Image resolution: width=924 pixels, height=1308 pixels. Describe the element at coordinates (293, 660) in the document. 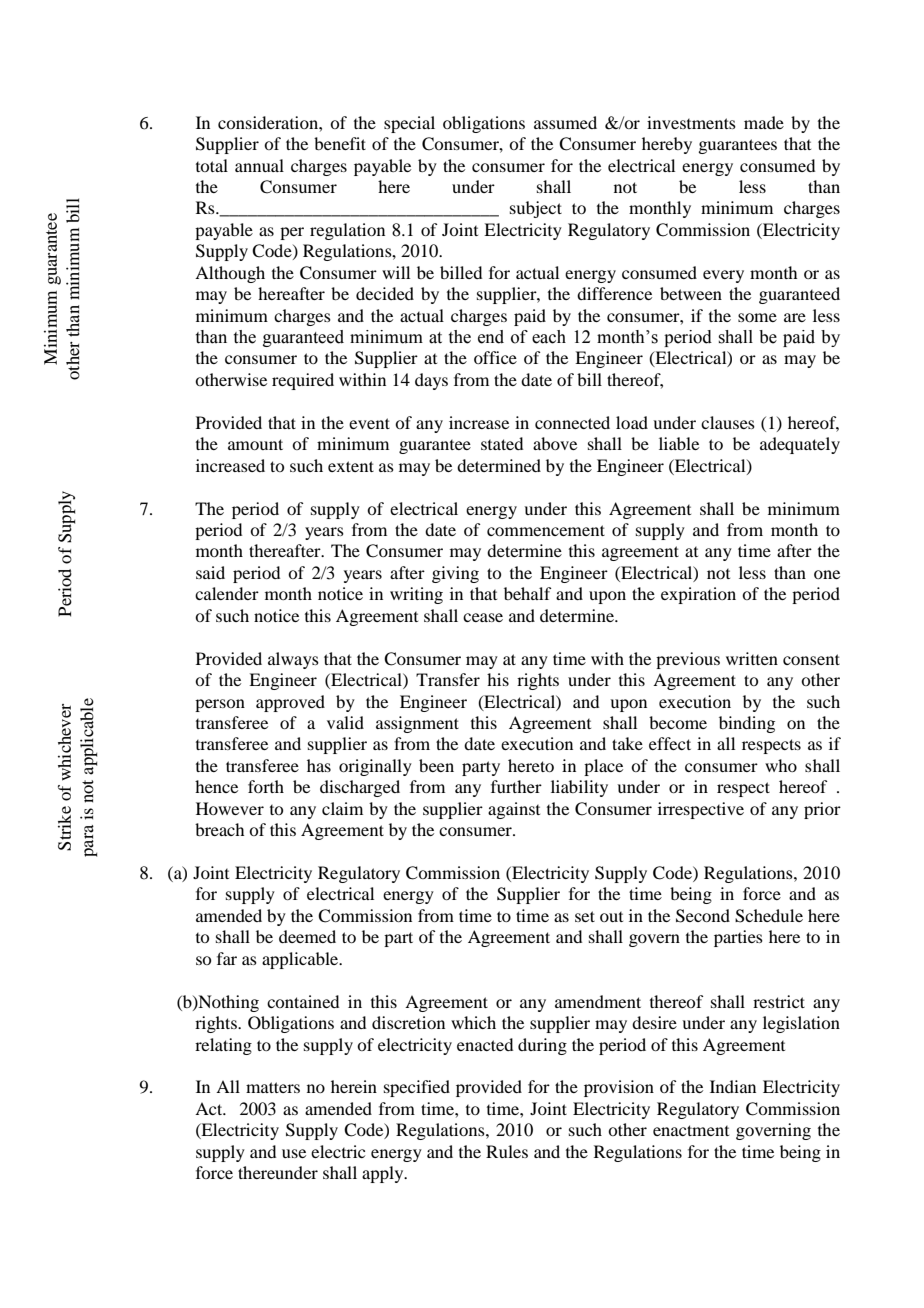

I see `always` at that location.
